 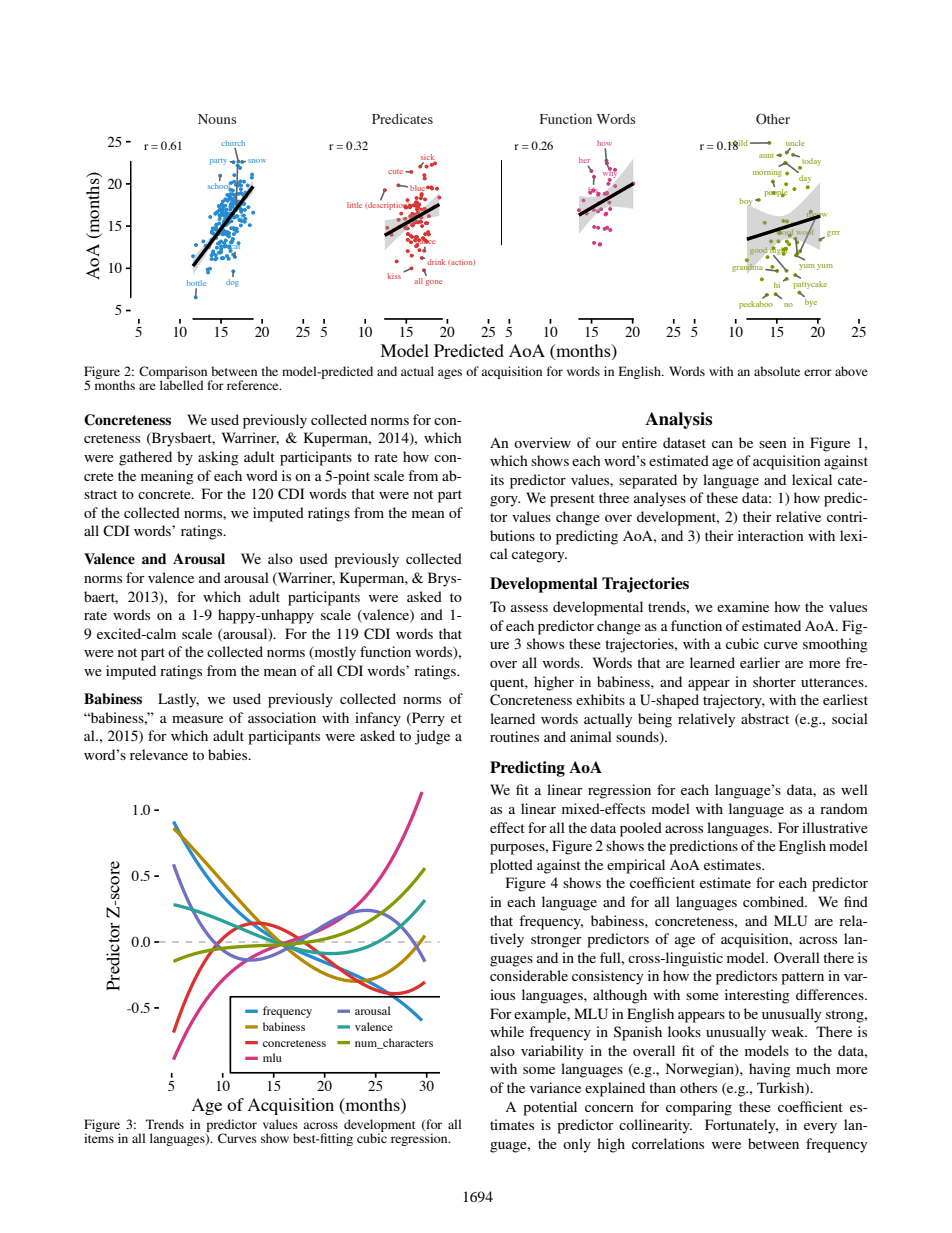 What do you see at coordinates (397, 171) in the document?
I see `cute` at bounding box center [397, 171].
